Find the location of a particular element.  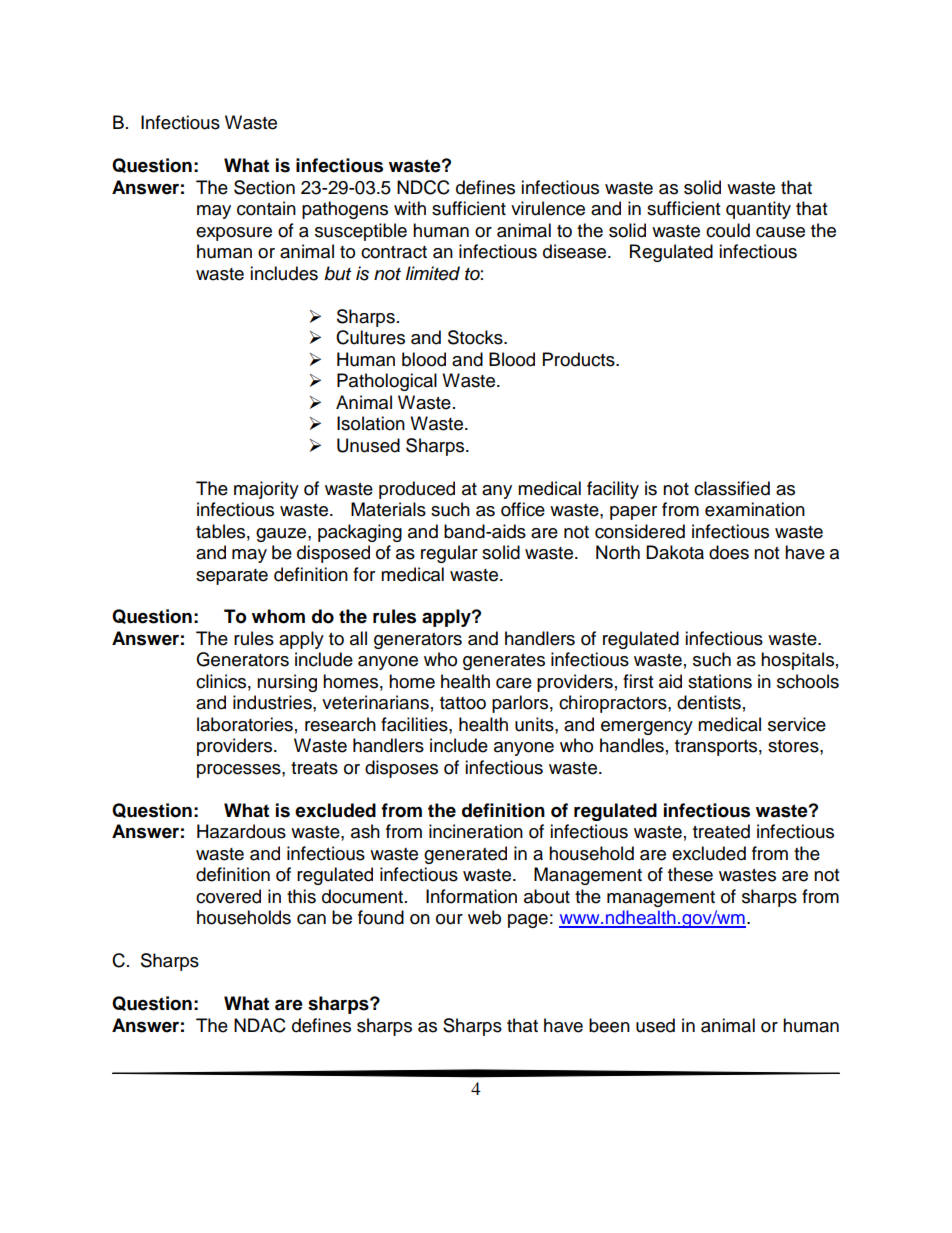

treated is located at coordinates (721, 831).
